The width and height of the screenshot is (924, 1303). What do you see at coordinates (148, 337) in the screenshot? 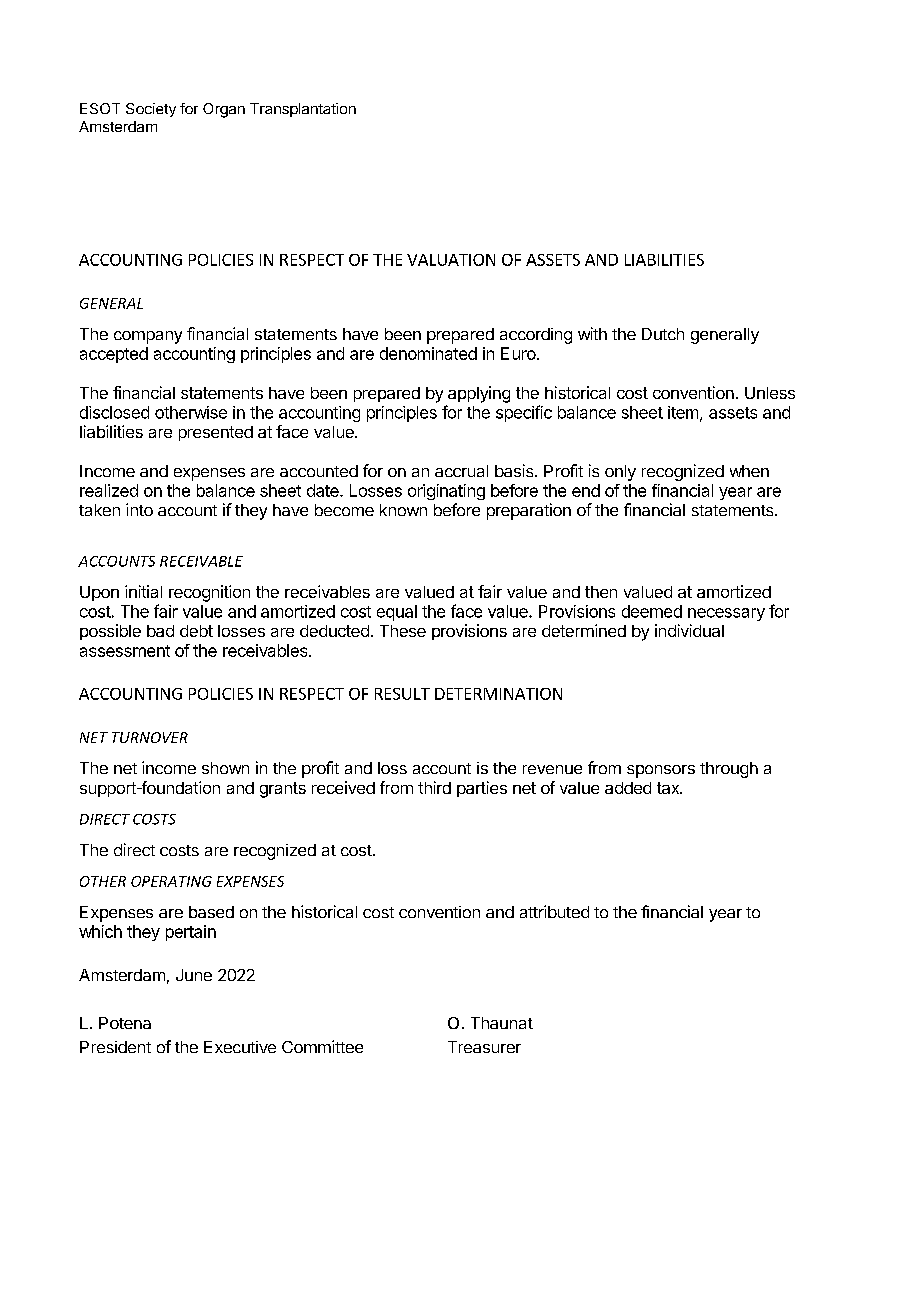
I see `company` at bounding box center [148, 337].
